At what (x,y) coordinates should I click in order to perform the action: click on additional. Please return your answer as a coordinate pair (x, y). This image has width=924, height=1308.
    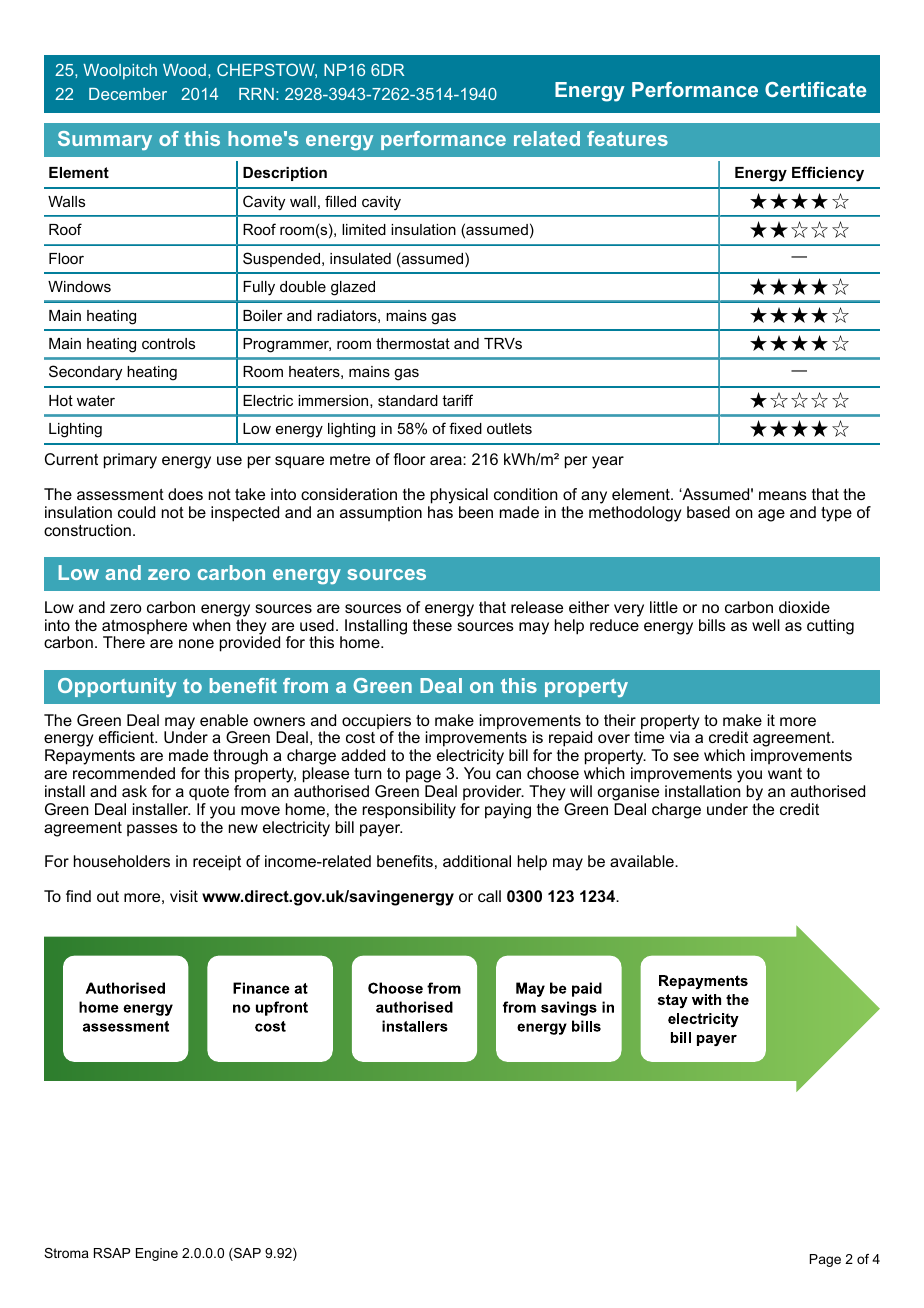
    Looking at the image, I should click on (477, 861).
